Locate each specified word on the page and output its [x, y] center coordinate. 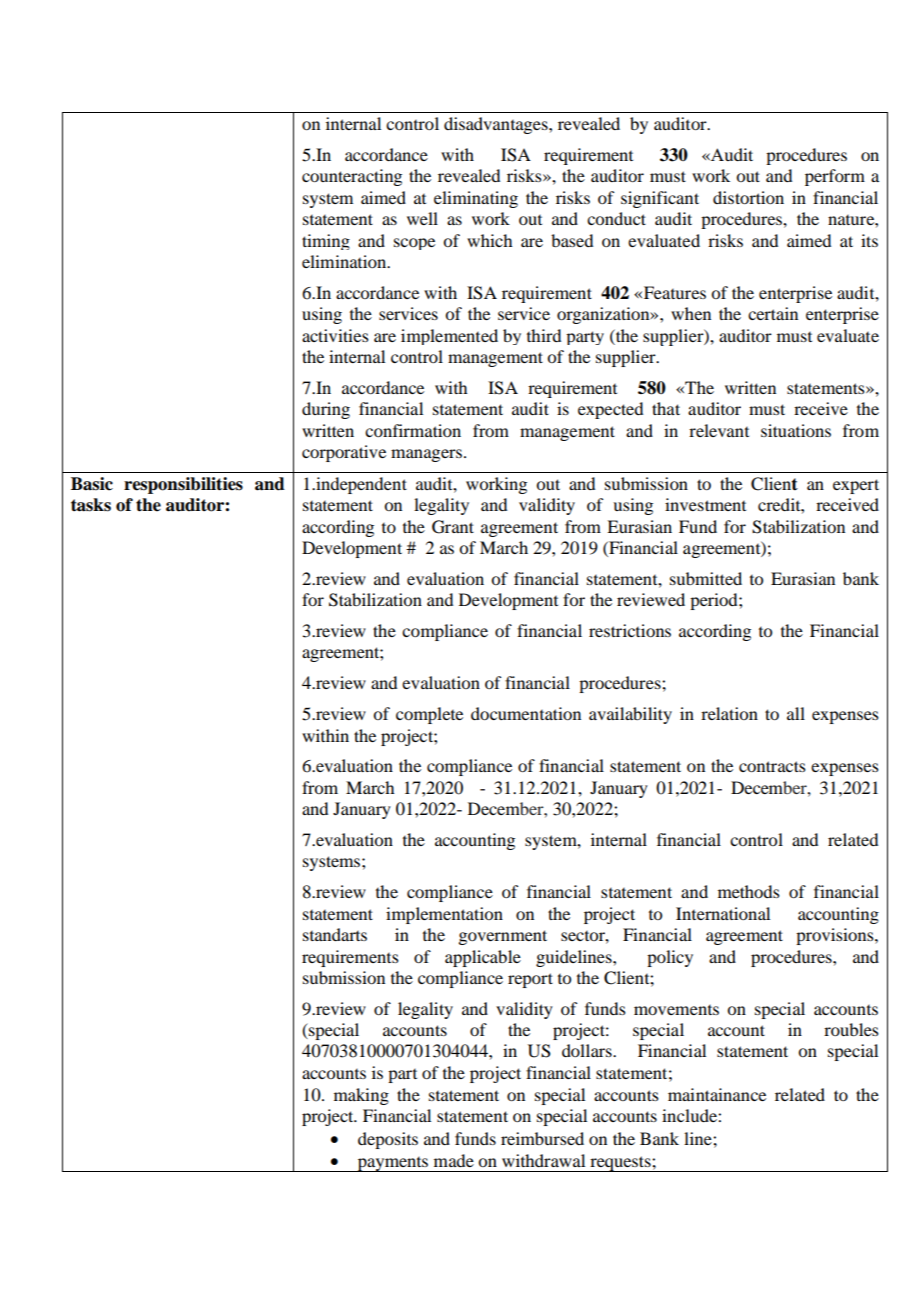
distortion [748, 197]
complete [429, 715]
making [361, 1096]
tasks [91, 505]
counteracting [352, 177]
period [715, 601]
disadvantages [497, 125]
